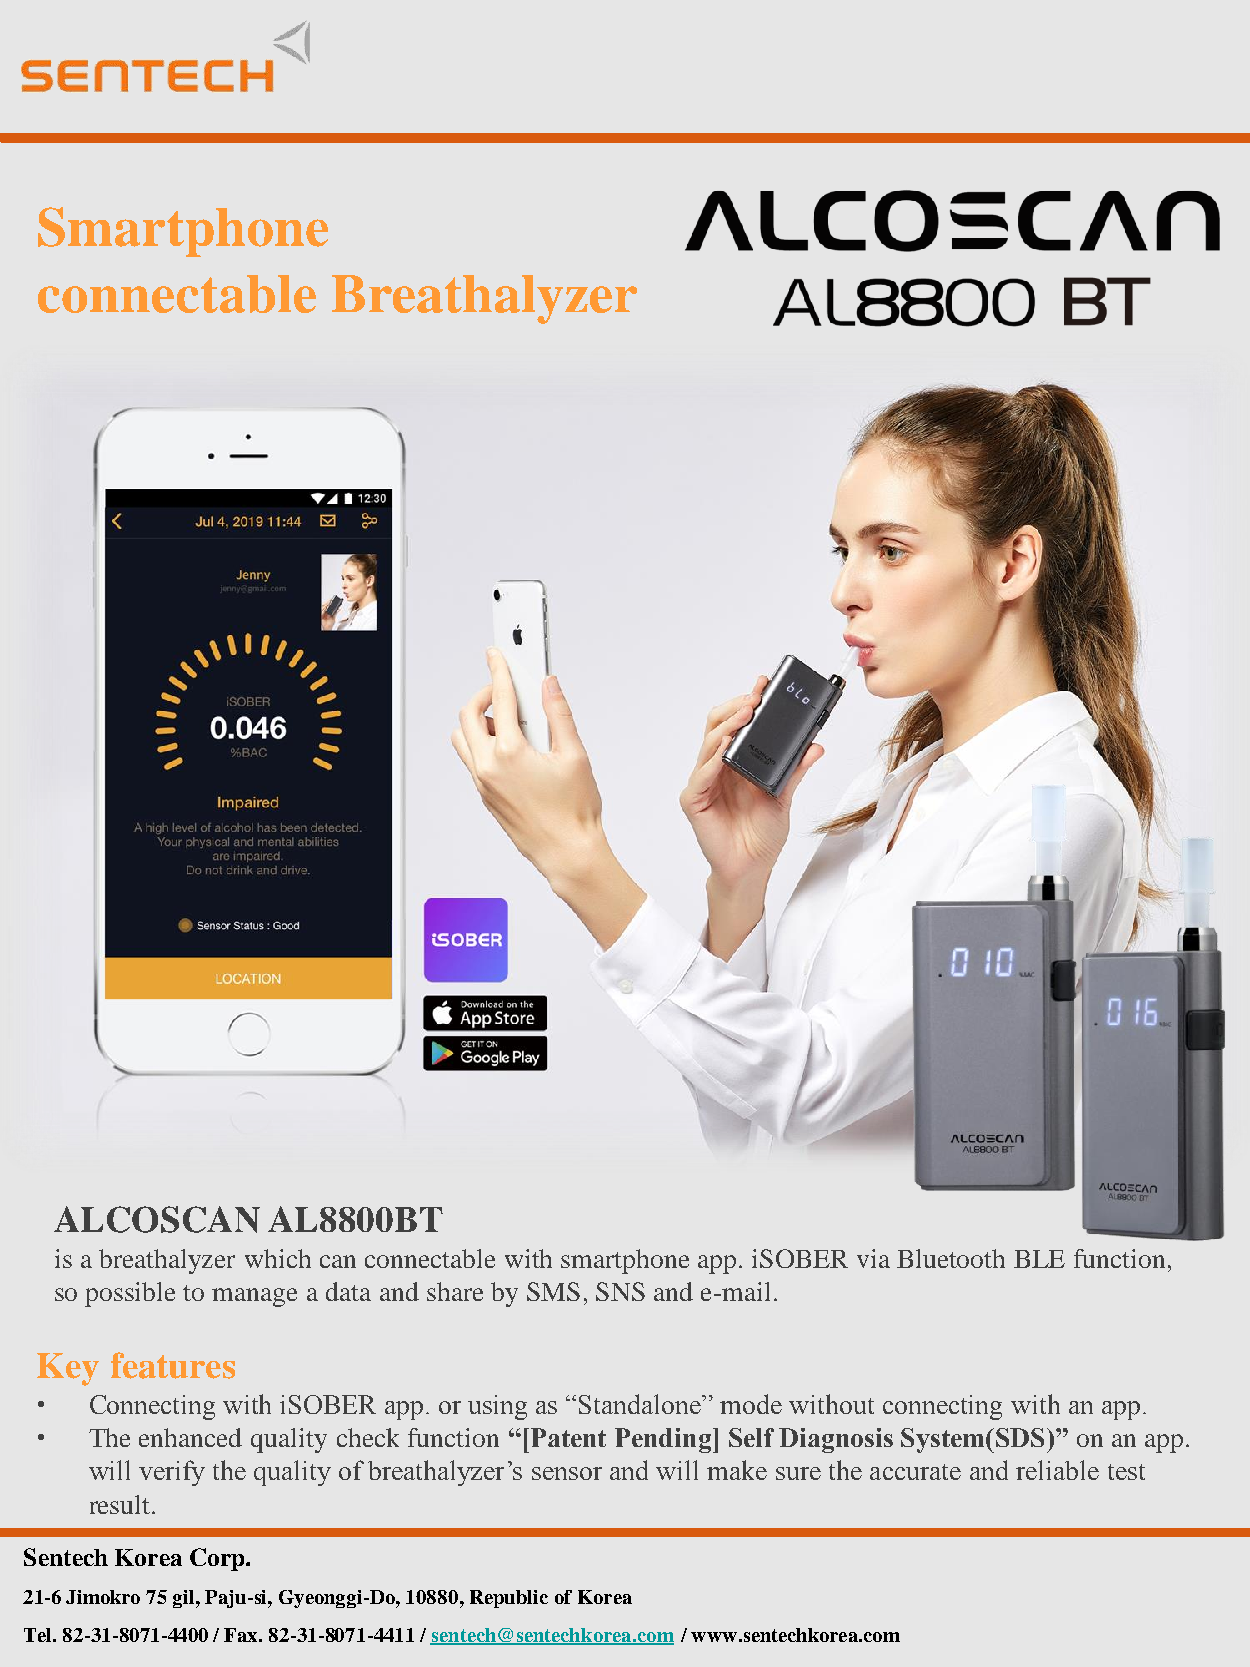 The width and height of the screenshot is (1250, 1667). What do you see at coordinates (1126, 1472) in the screenshot?
I see `test` at bounding box center [1126, 1472].
